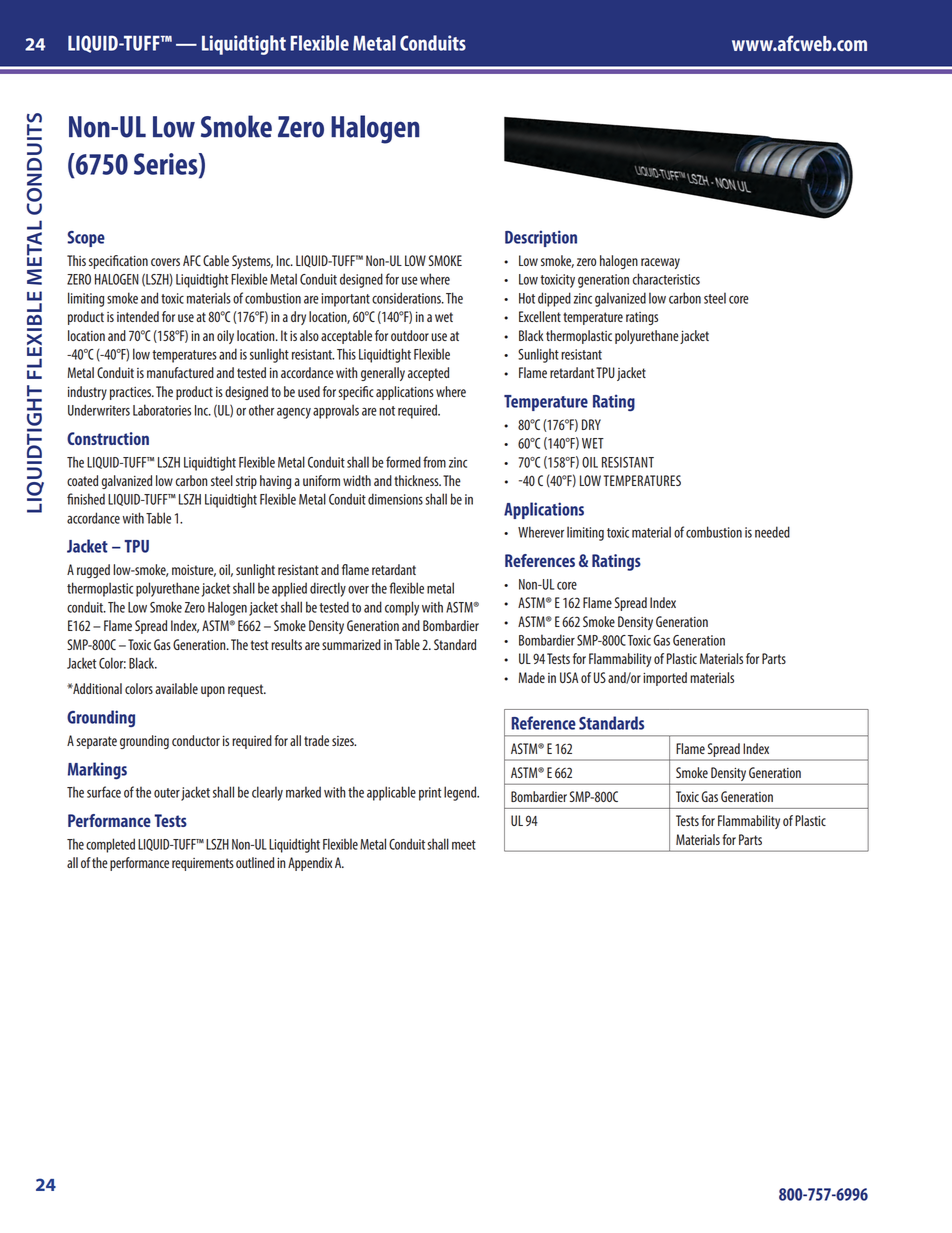  What do you see at coordinates (660, 263) in the page?
I see `raceway` at bounding box center [660, 263].
